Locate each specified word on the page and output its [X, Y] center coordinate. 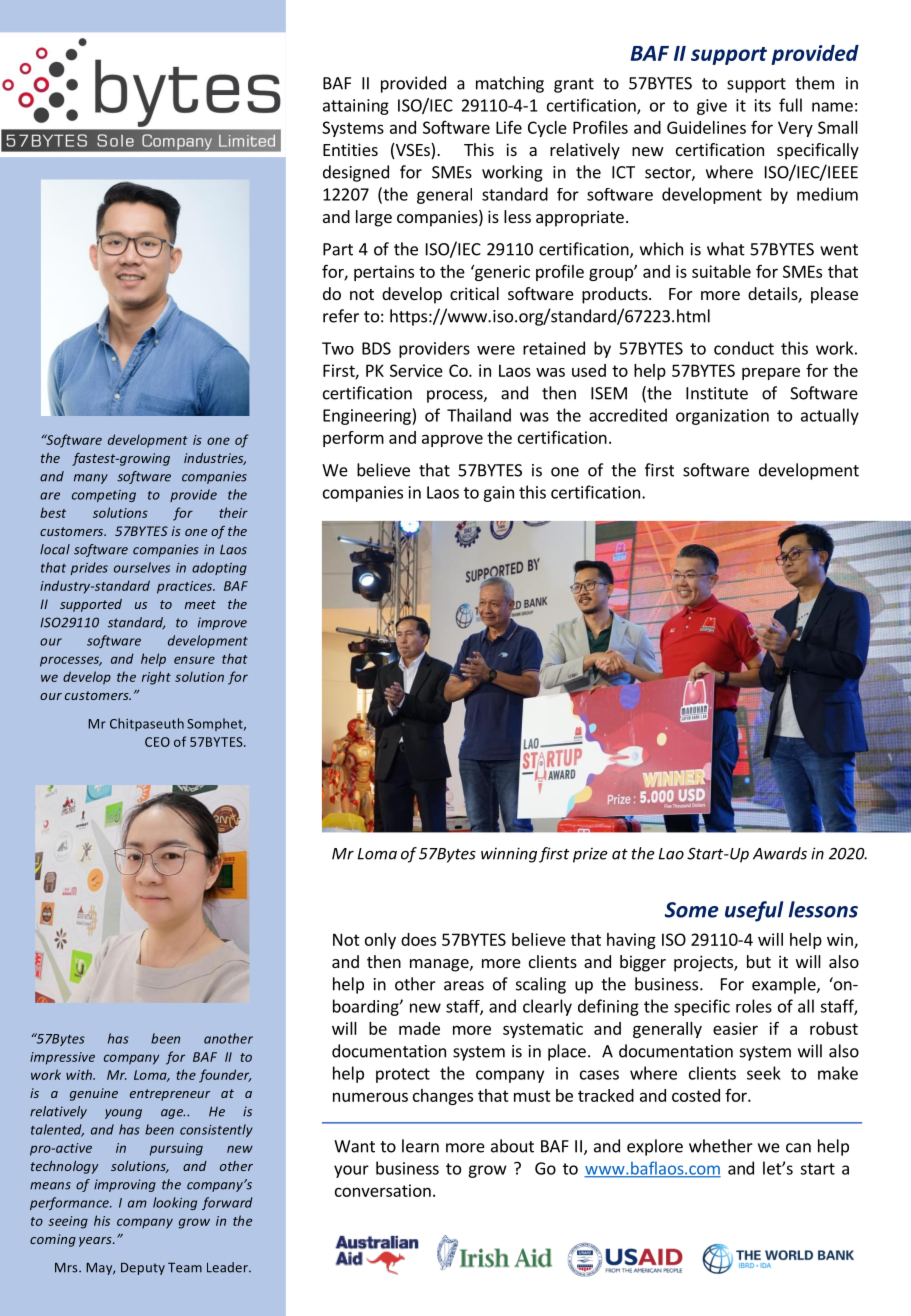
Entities [350, 149]
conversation [383, 1190]
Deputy [143, 1269]
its [763, 105]
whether [721, 1146]
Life [509, 127]
